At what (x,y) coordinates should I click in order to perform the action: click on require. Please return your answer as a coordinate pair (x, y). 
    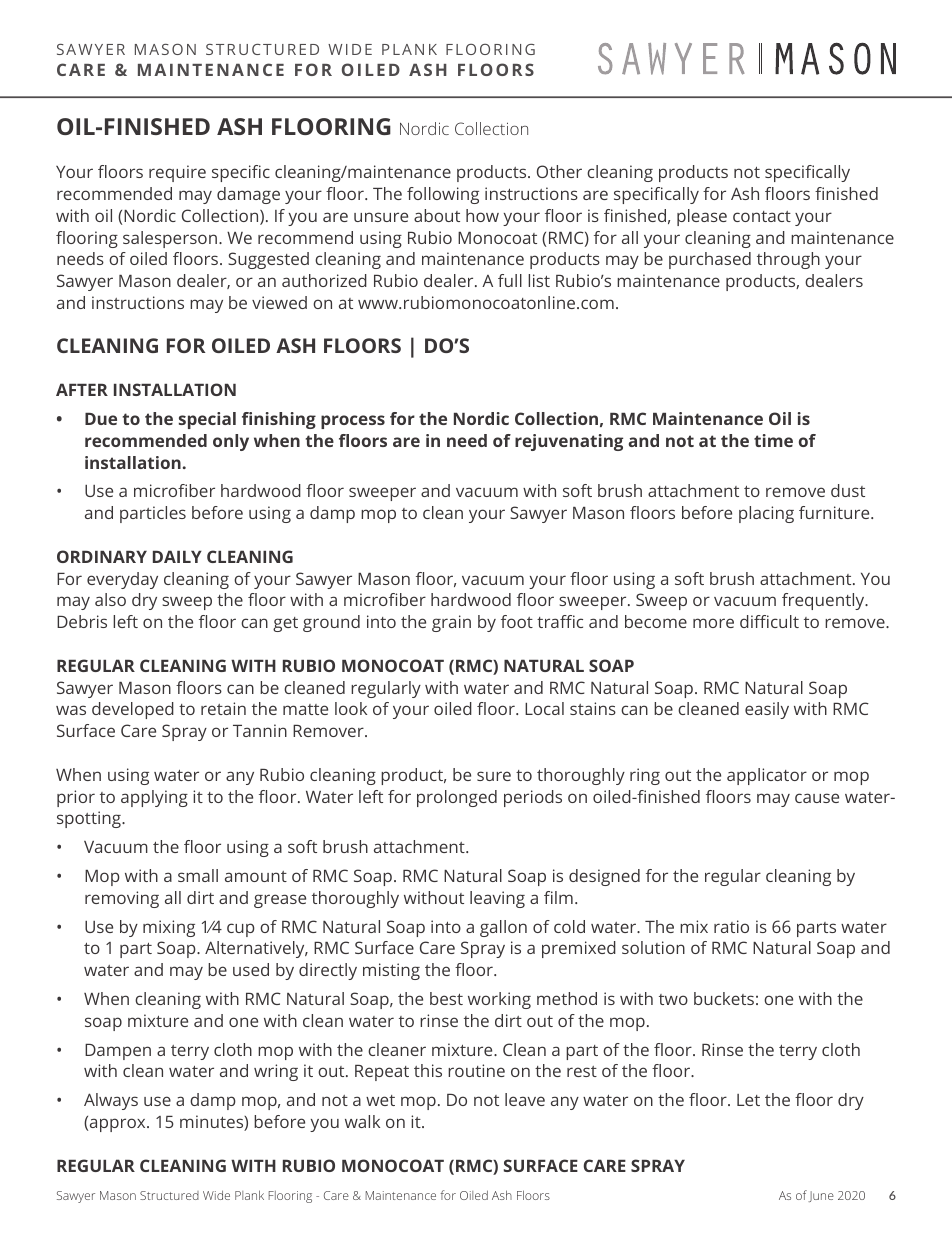
    Looking at the image, I should click on (177, 173).
